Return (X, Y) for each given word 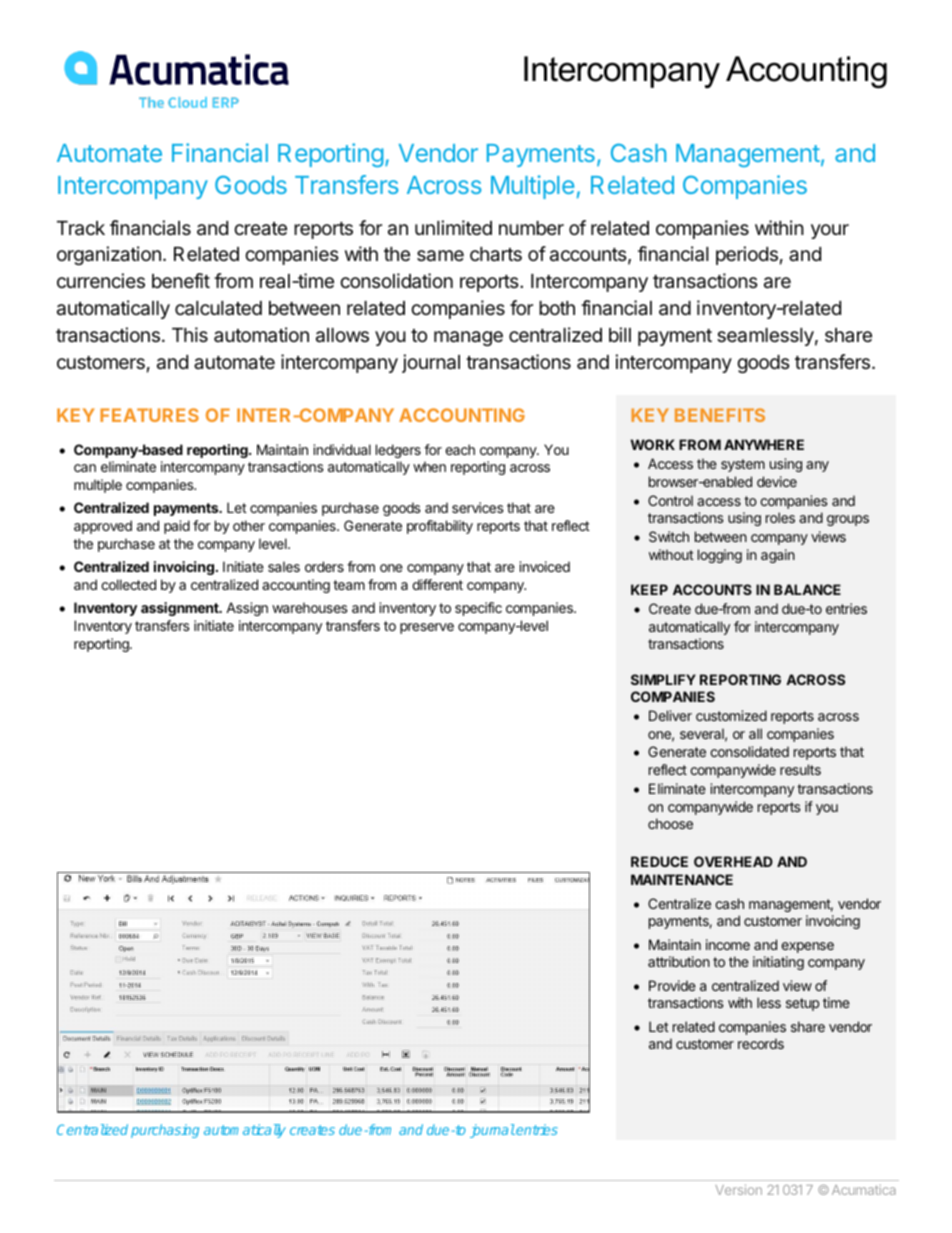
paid (177, 527)
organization (109, 255)
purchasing (165, 1131)
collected (128, 584)
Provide (672, 985)
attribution (679, 961)
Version (738, 1189)
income (728, 944)
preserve (427, 628)
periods (747, 255)
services (478, 507)
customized (731, 715)
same (440, 256)
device (777, 481)
